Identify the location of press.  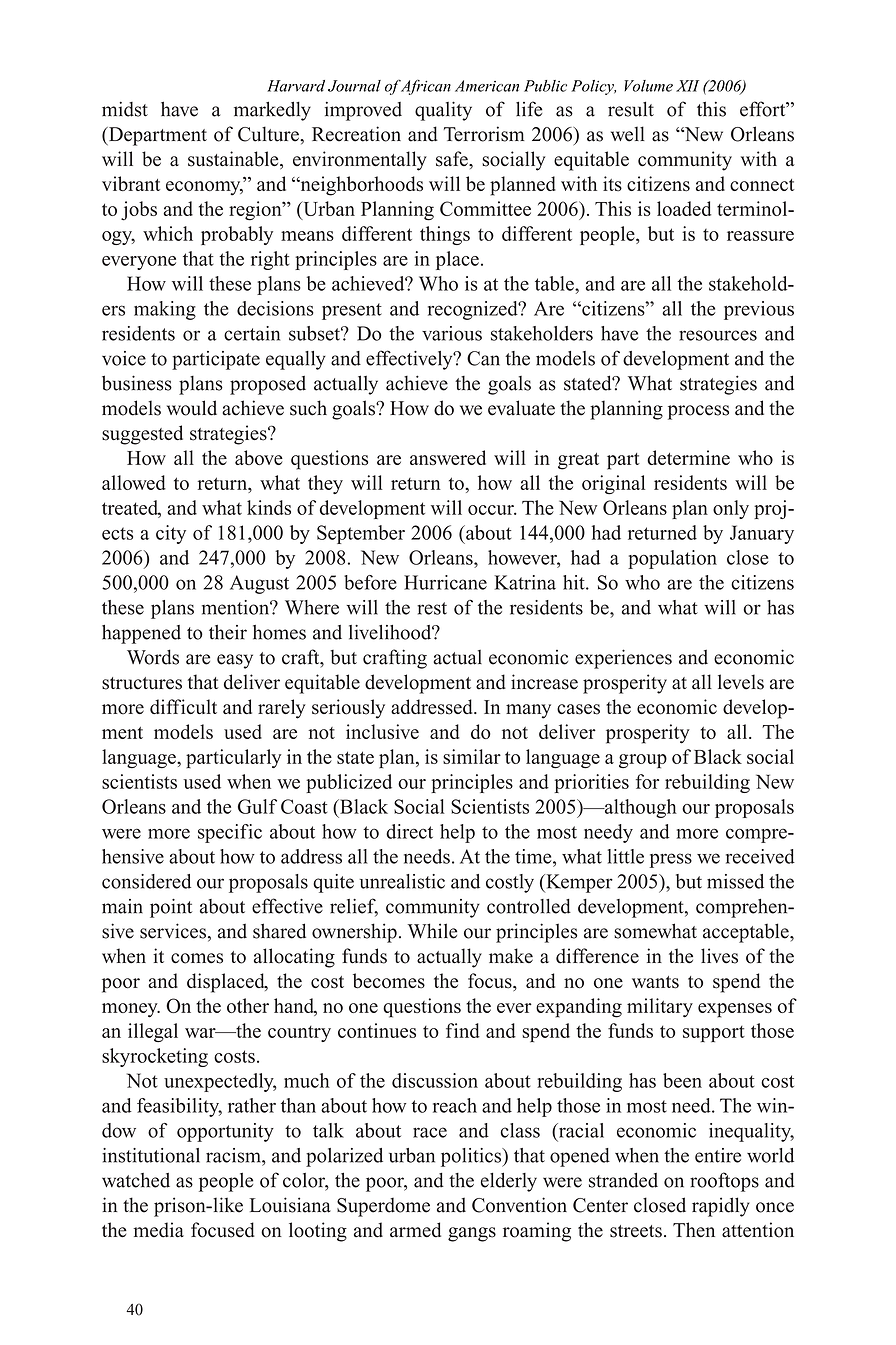
(670, 860).
